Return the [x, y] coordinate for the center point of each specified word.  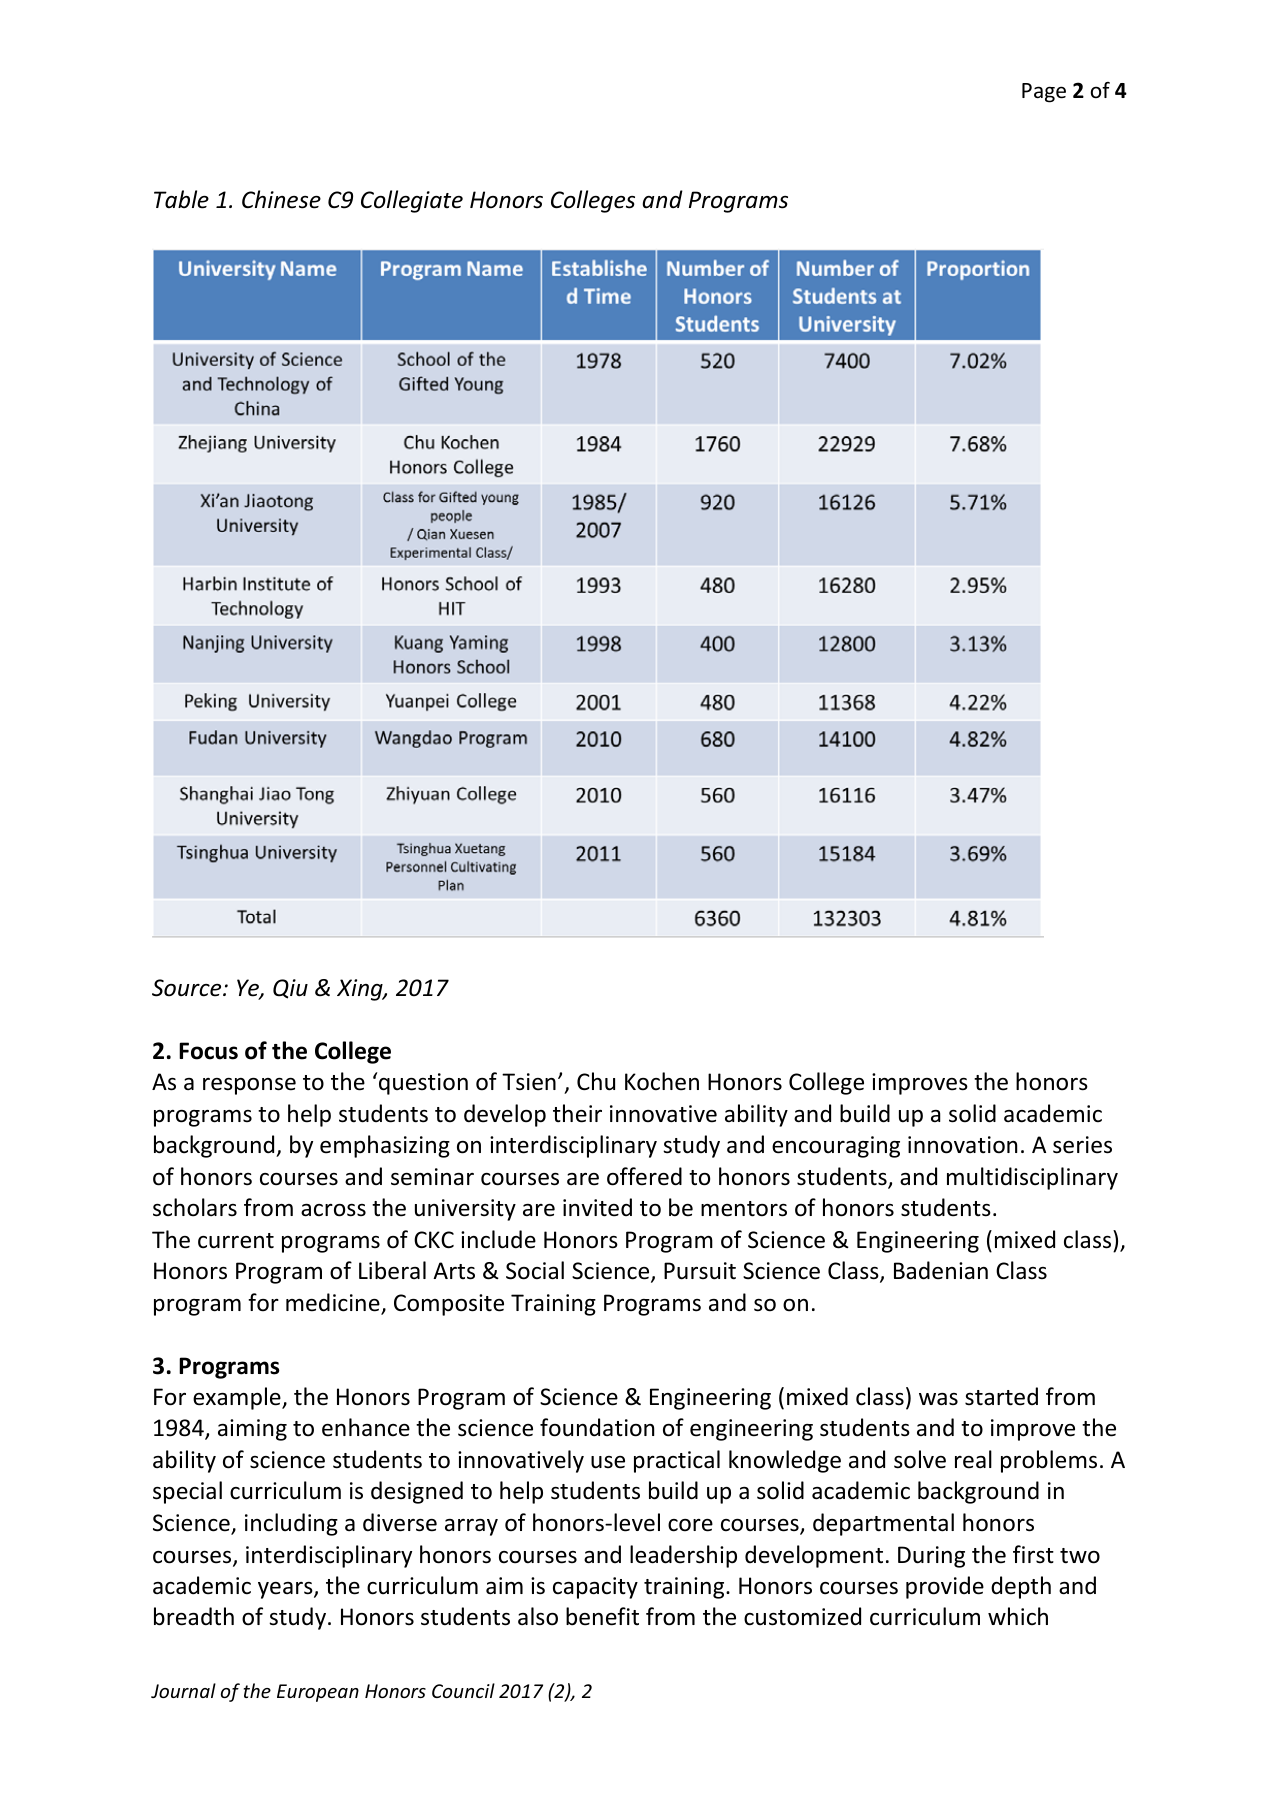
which [1018, 1616]
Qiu [290, 989]
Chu [596, 1081]
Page [1044, 93]
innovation [962, 1145]
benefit [602, 1616]
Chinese [281, 199]
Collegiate [412, 201]
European [318, 1693]
